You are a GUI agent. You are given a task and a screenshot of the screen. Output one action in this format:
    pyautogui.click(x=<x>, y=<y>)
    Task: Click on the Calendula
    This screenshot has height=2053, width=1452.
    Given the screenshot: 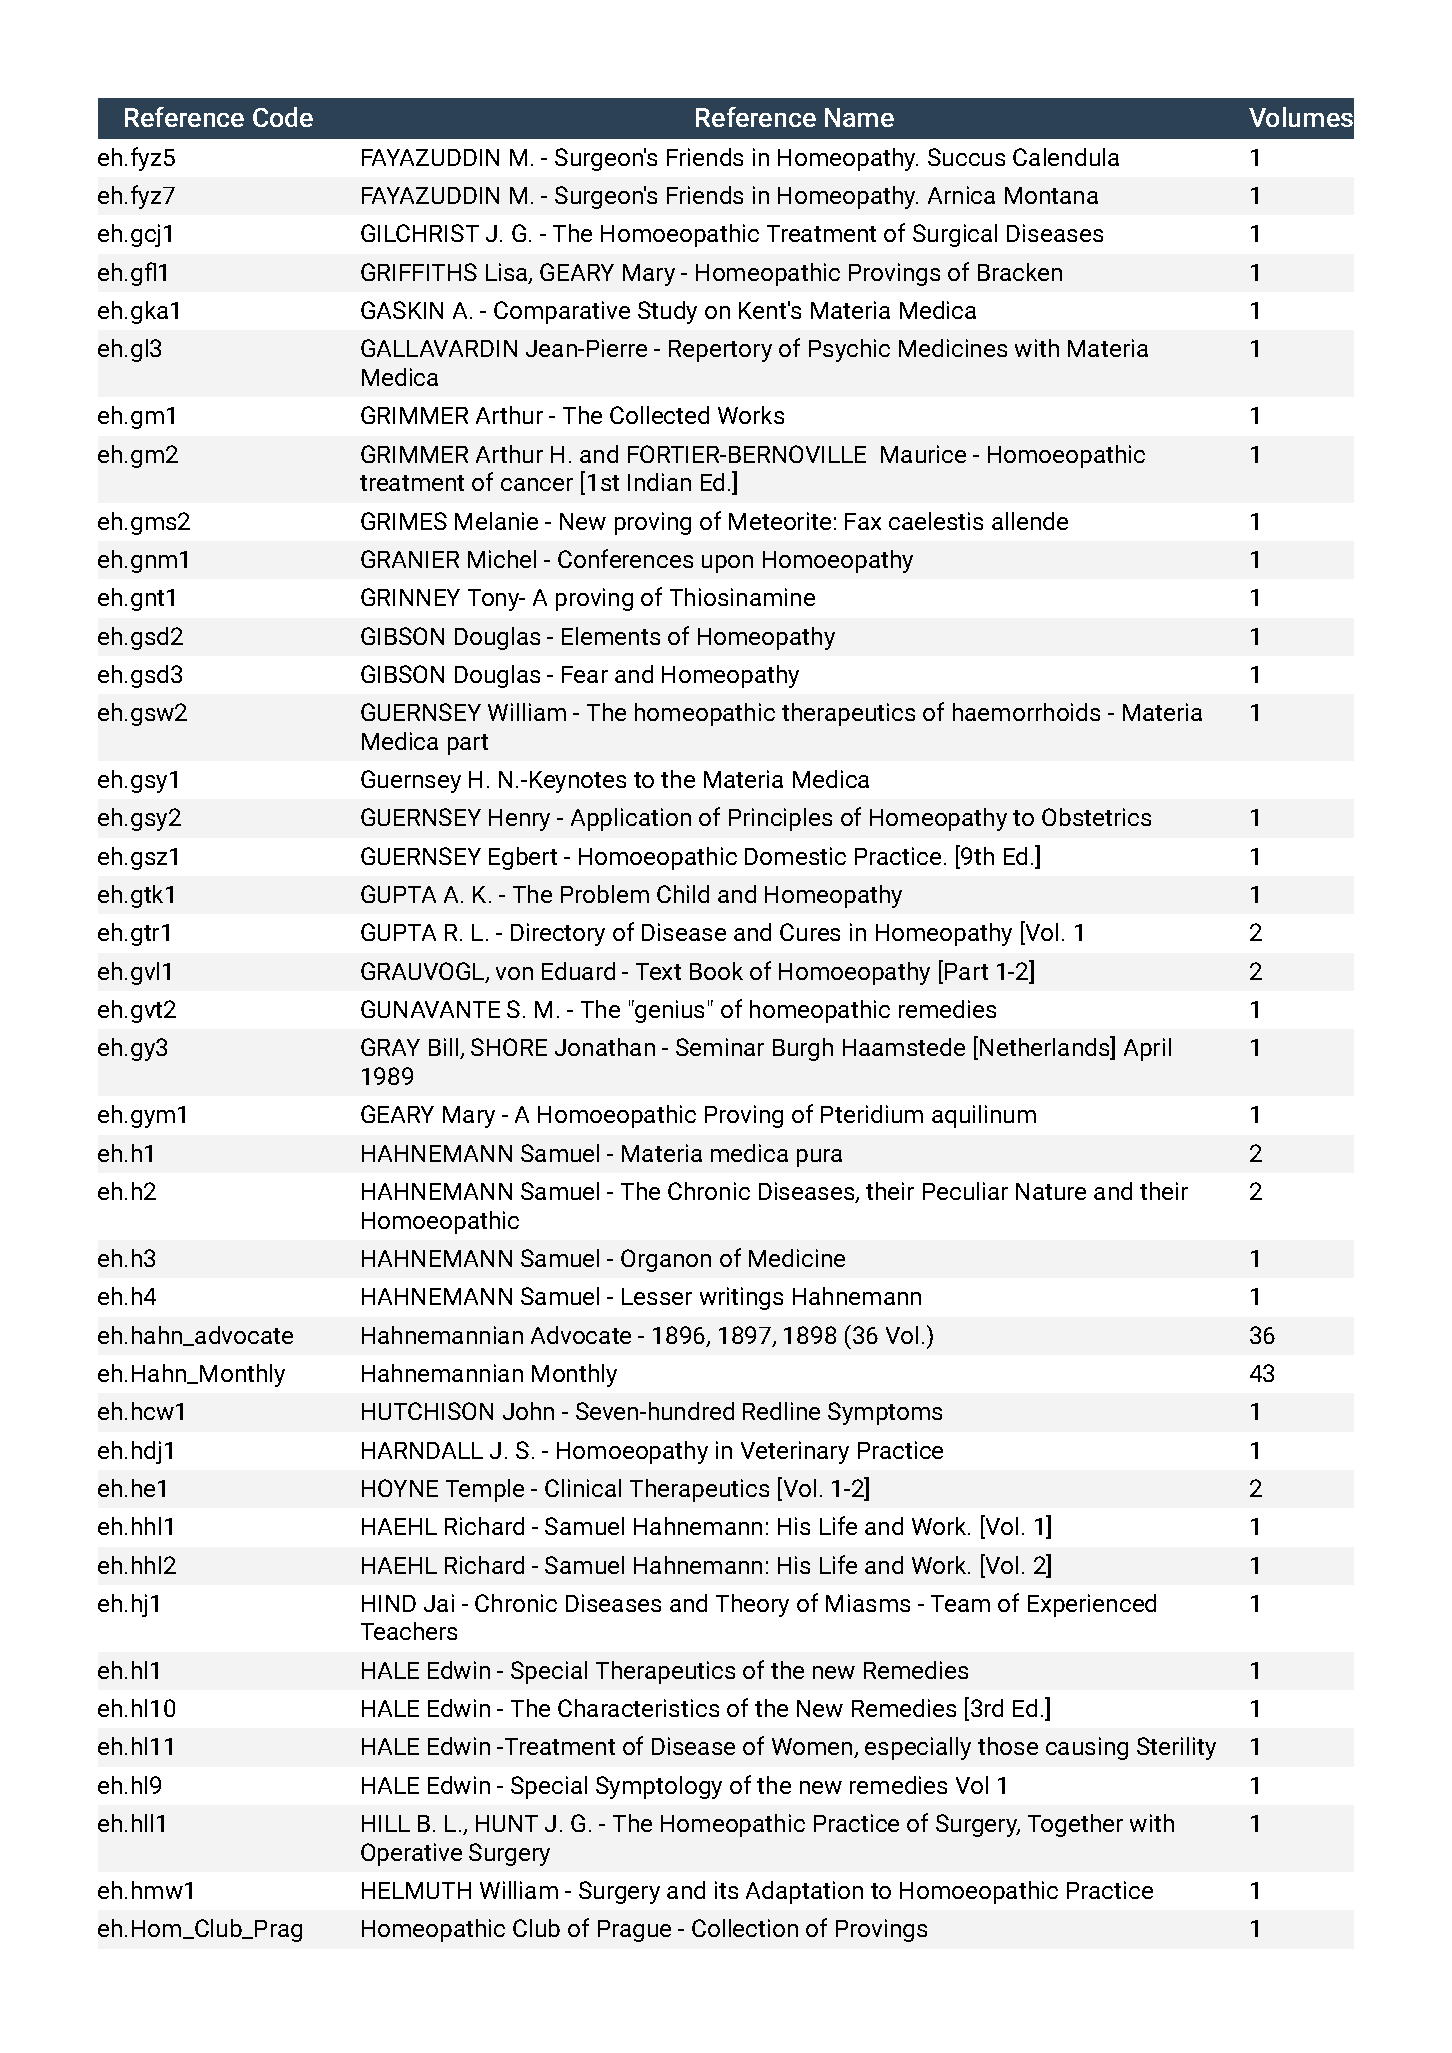 What is the action you would take?
    pyautogui.click(x=1066, y=157)
